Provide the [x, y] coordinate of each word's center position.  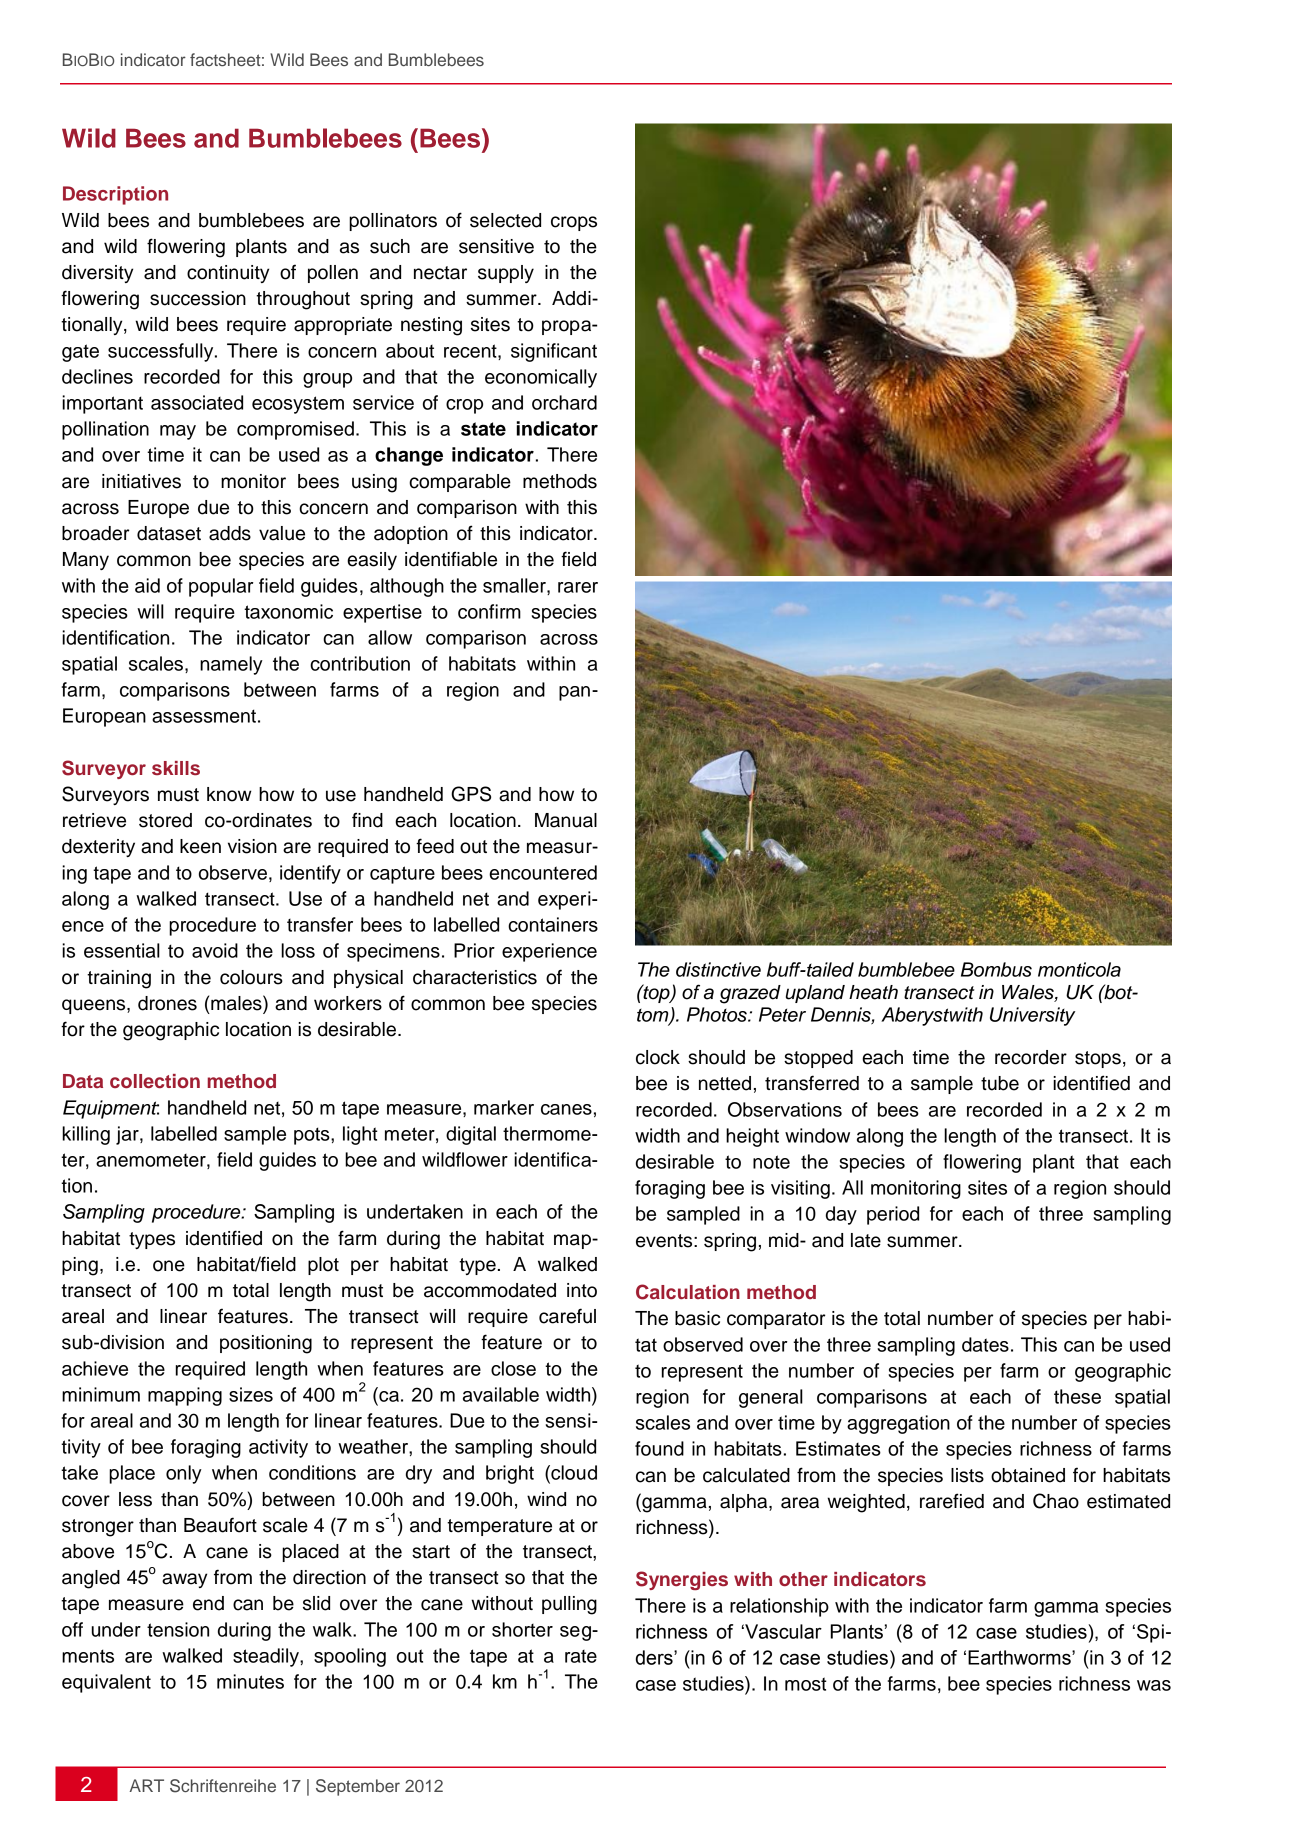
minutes [250, 1681]
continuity [228, 274]
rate [581, 1656]
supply [506, 274]
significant [554, 352]
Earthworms [1020, 1657]
